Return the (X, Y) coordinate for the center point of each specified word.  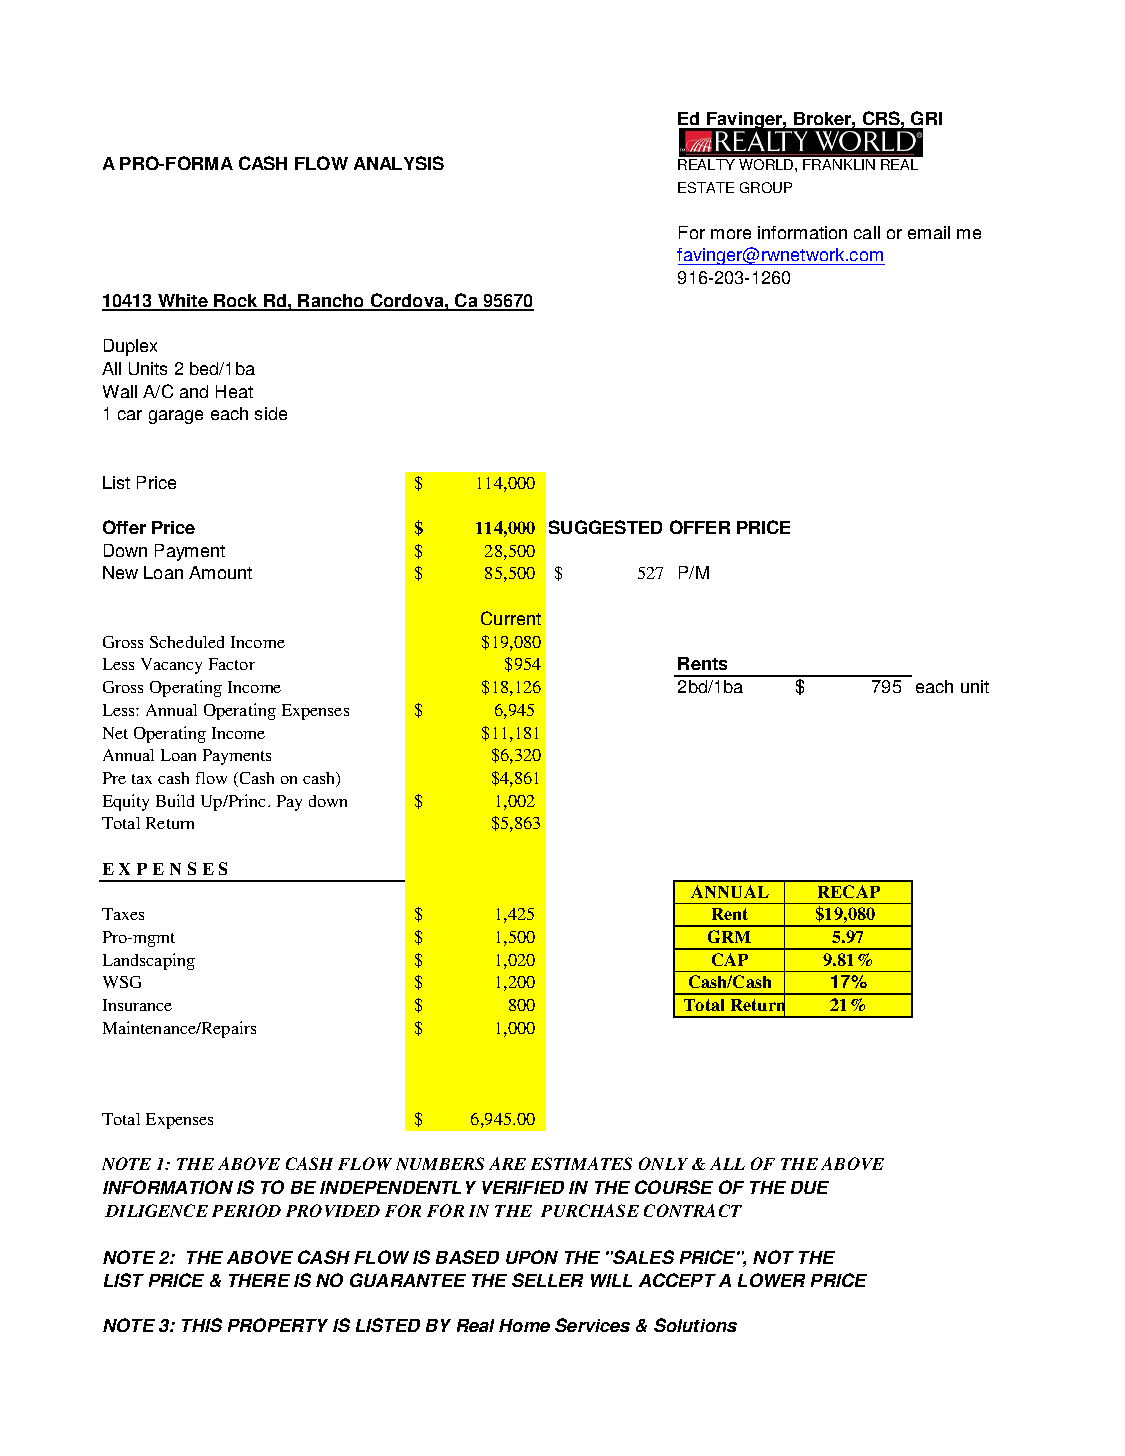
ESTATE (706, 187)
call (867, 232)
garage (176, 417)
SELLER (547, 1280)
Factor (232, 664)
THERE (259, 1280)
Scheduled (187, 642)
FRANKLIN (839, 164)
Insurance (137, 1005)
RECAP (849, 891)
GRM (729, 936)
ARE (507, 1163)
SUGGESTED (605, 527)
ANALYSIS (399, 163)
